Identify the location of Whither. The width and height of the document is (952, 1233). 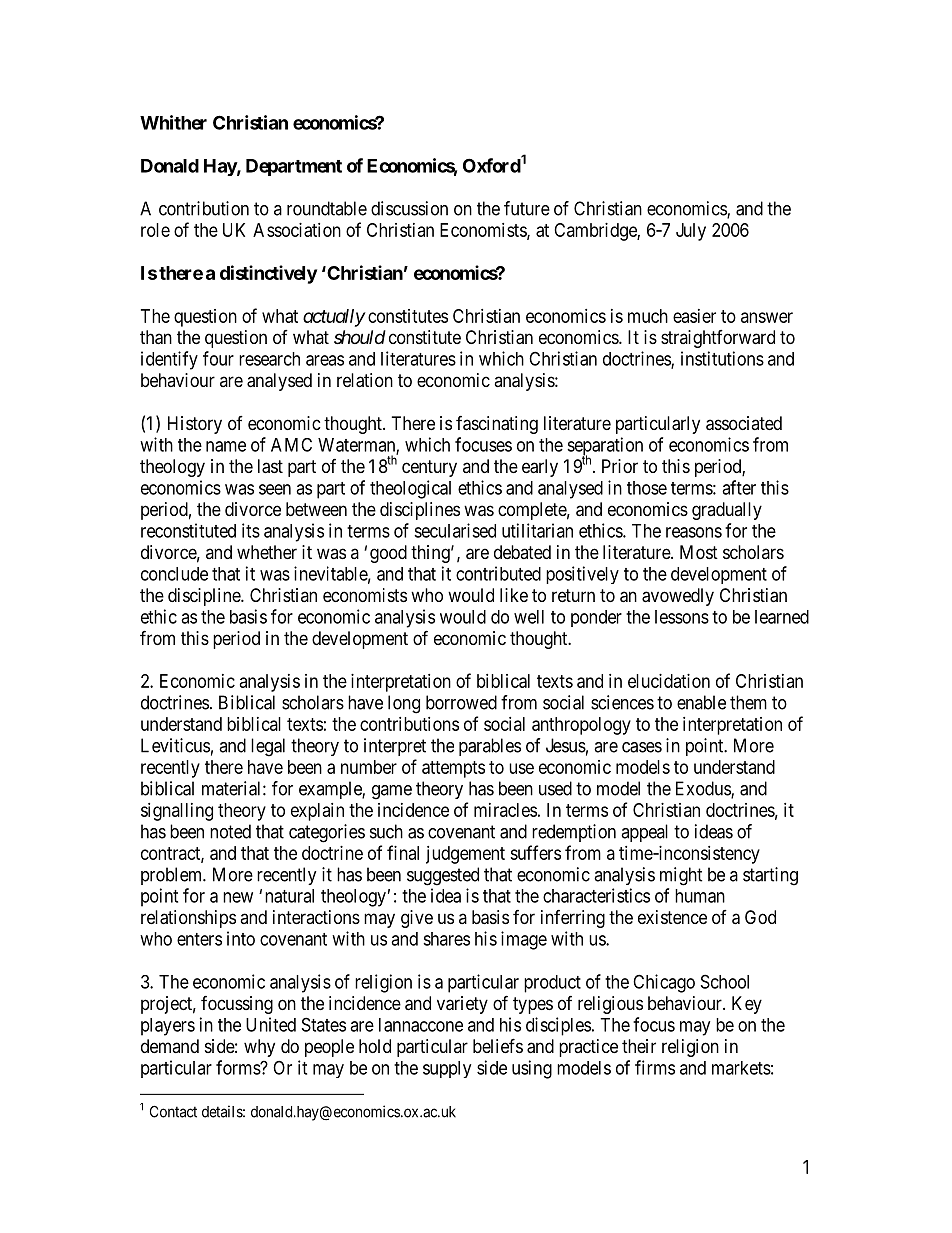
(173, 122).
